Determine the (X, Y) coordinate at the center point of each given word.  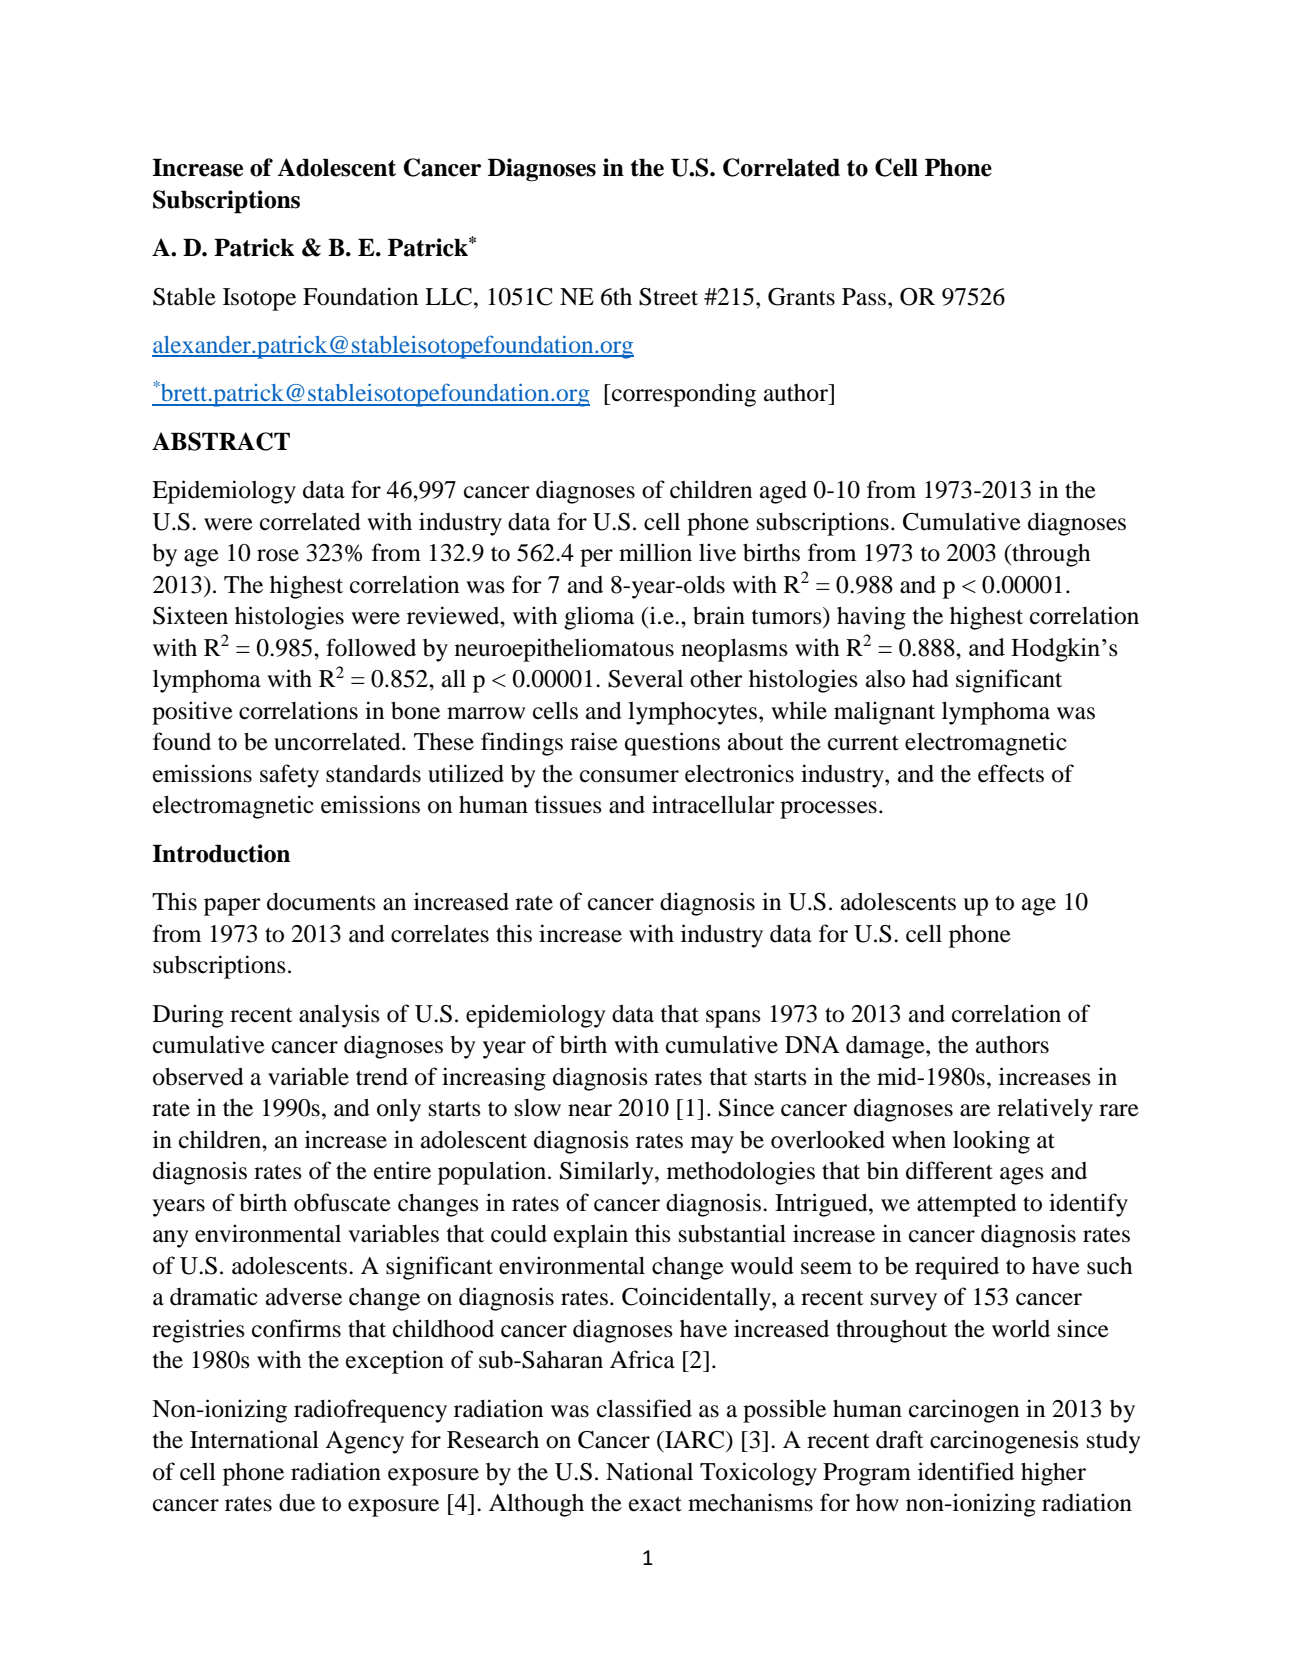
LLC (448, 297)
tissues (568, 804)
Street (668, 297)
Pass (865, 297)
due (297, 1502)
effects (1011, 773)
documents (321, 902)
